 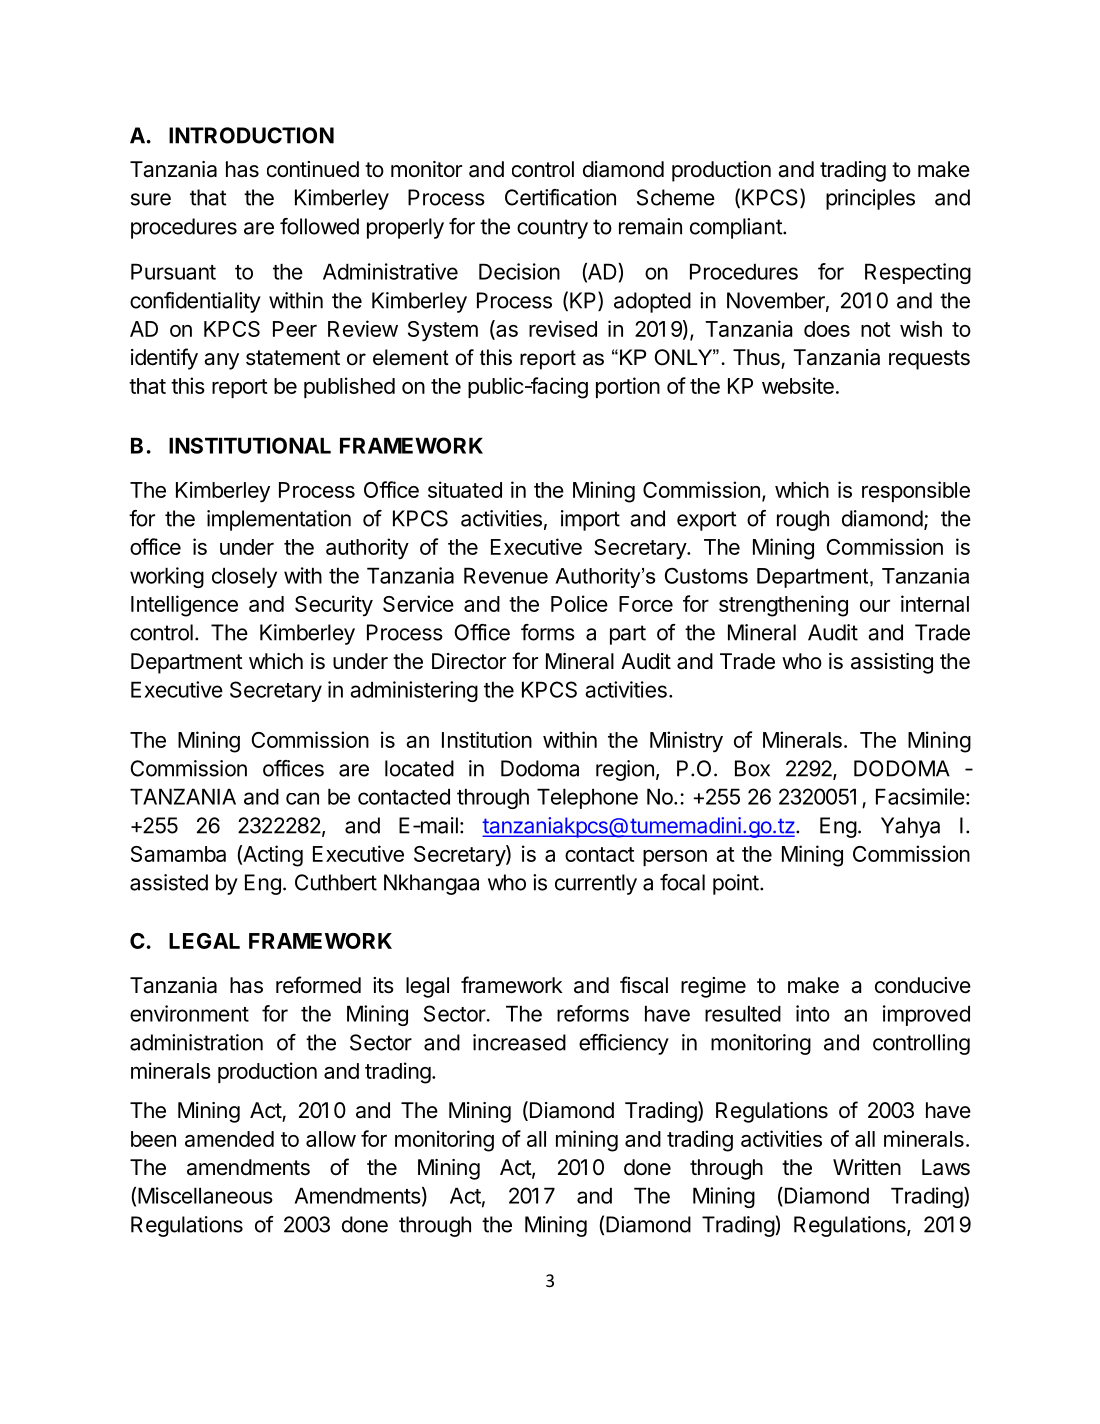 I want to click on Certification, so click(x=560, y=197).
